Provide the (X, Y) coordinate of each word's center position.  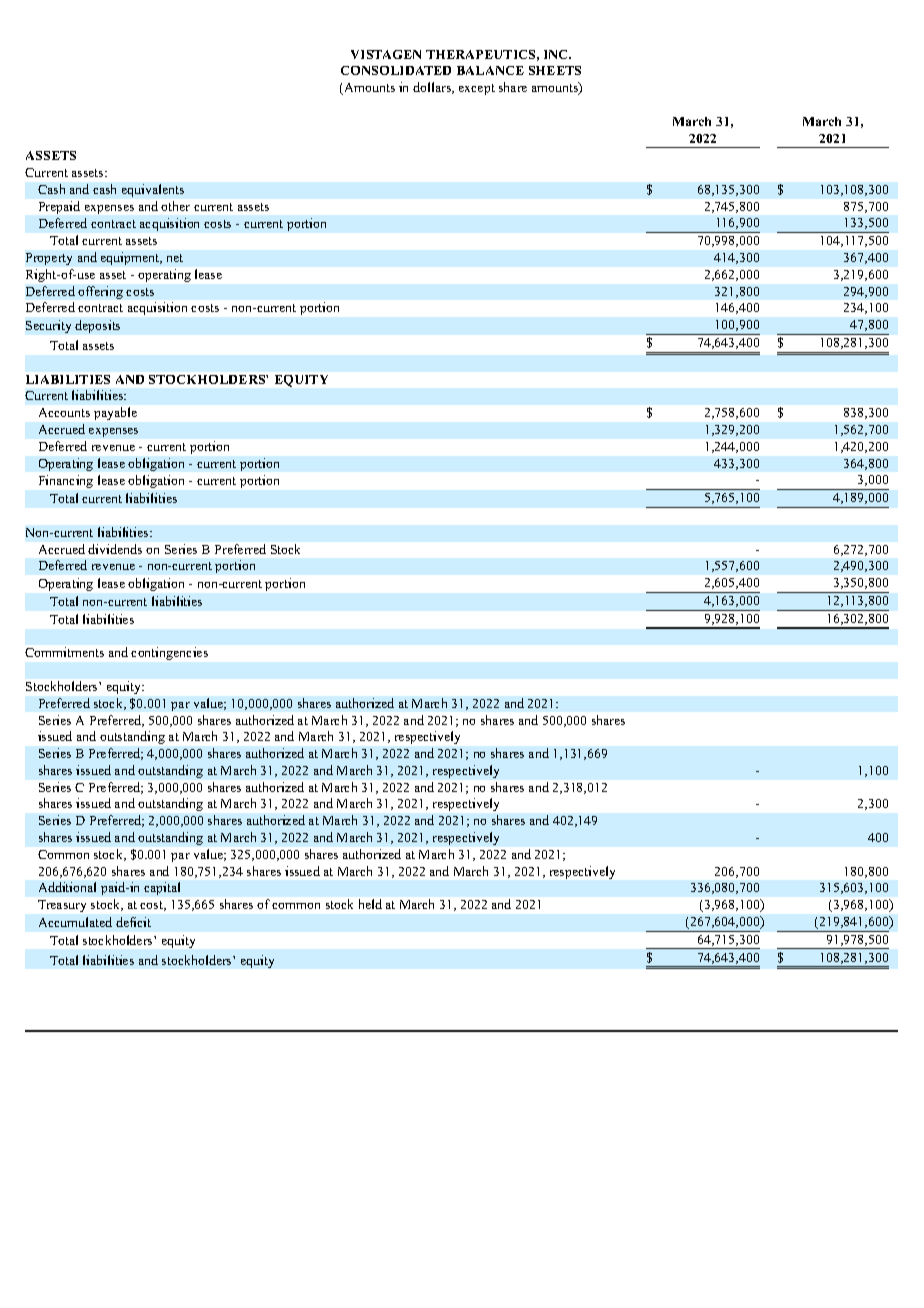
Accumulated (75, 922)
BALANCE (490, 70)
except (477, 89)
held (370, 904)
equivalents (153, 190)
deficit (133, 922)
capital (162, 888)
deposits (97, 326)
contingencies (169, 653)
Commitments (64, 652)
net (175, 258)
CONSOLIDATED (396, 70)
